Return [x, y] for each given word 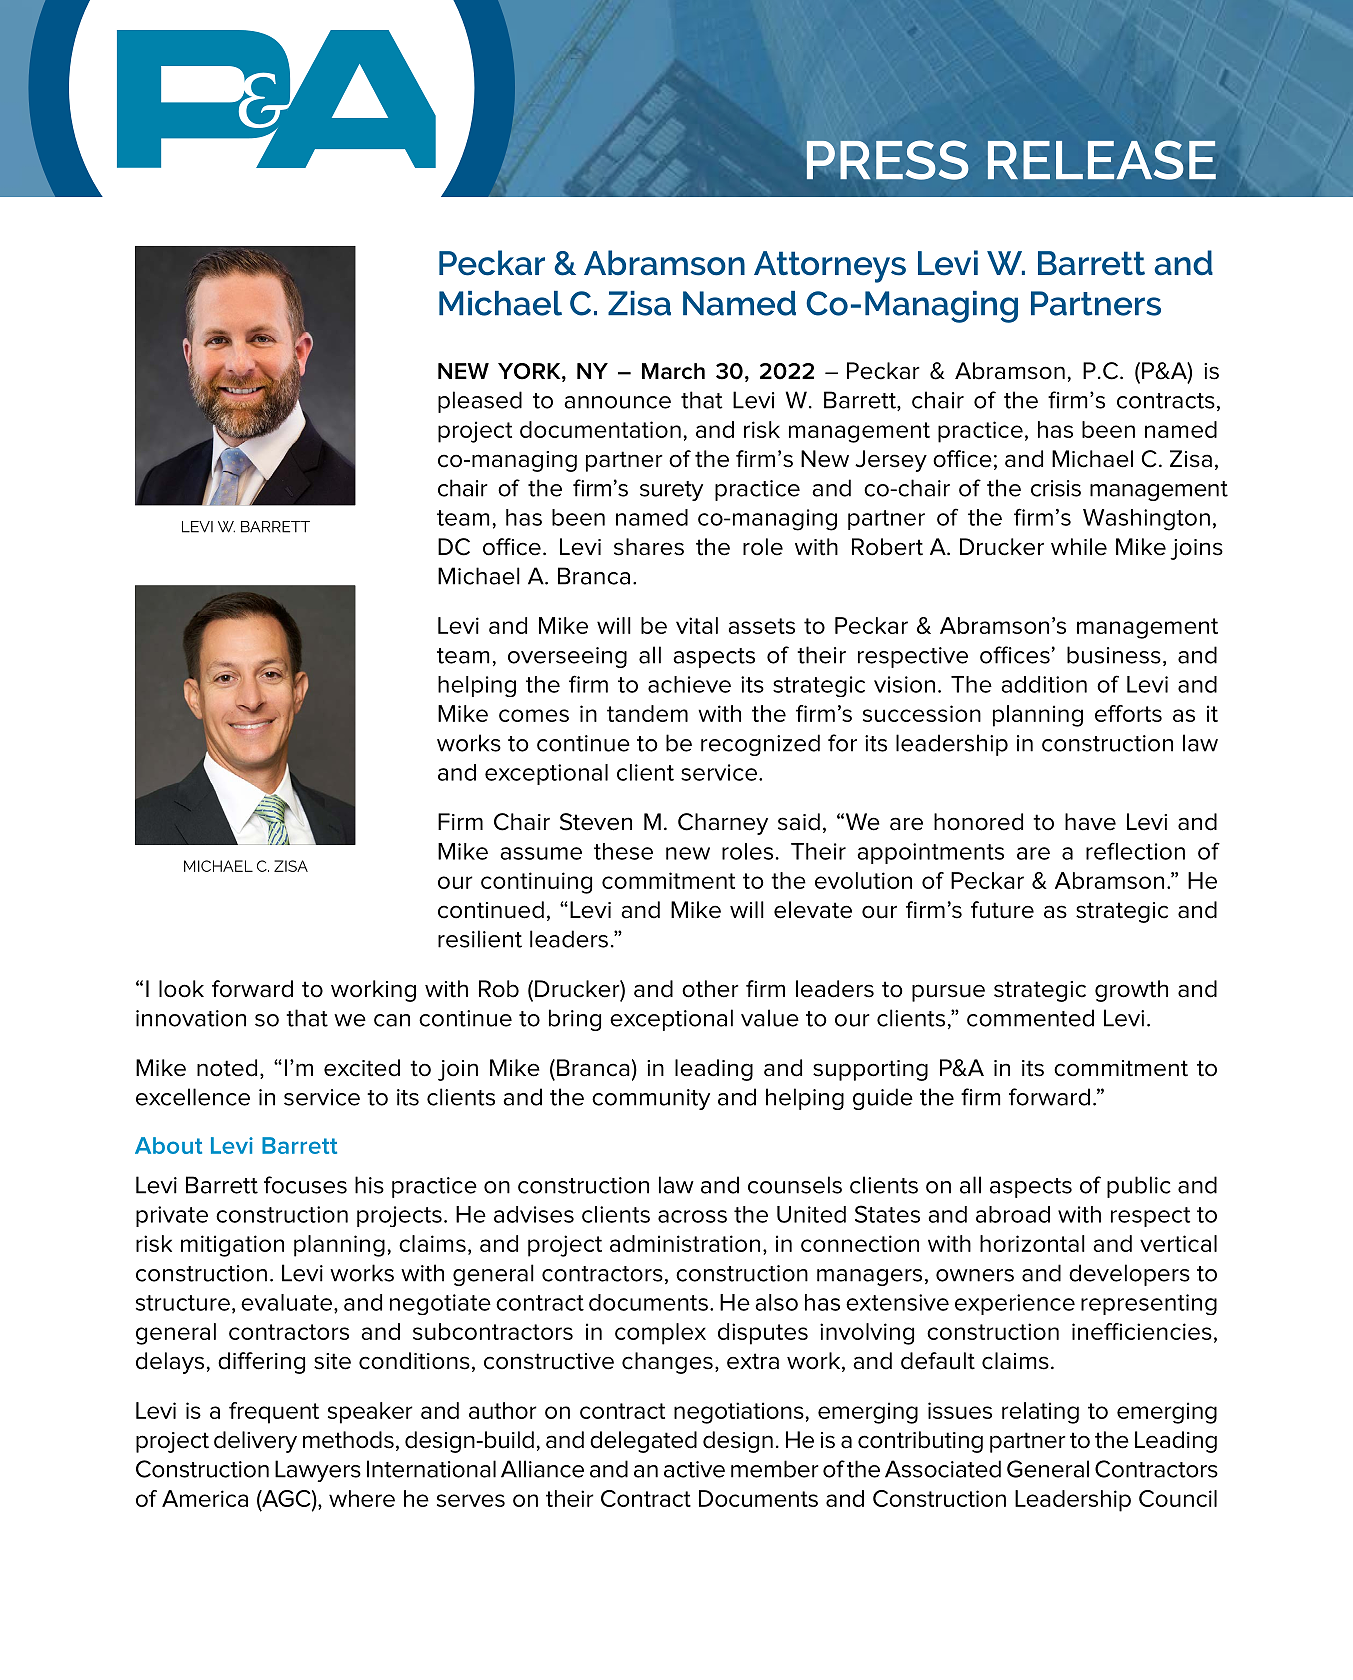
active [694, 1469]
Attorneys [830, 267]
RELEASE [1102, 160]
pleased [480, 402]
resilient [480, 939]
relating [1040, 1413]
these [623, 851]
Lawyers [318, 1471]
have [1090, 822]
